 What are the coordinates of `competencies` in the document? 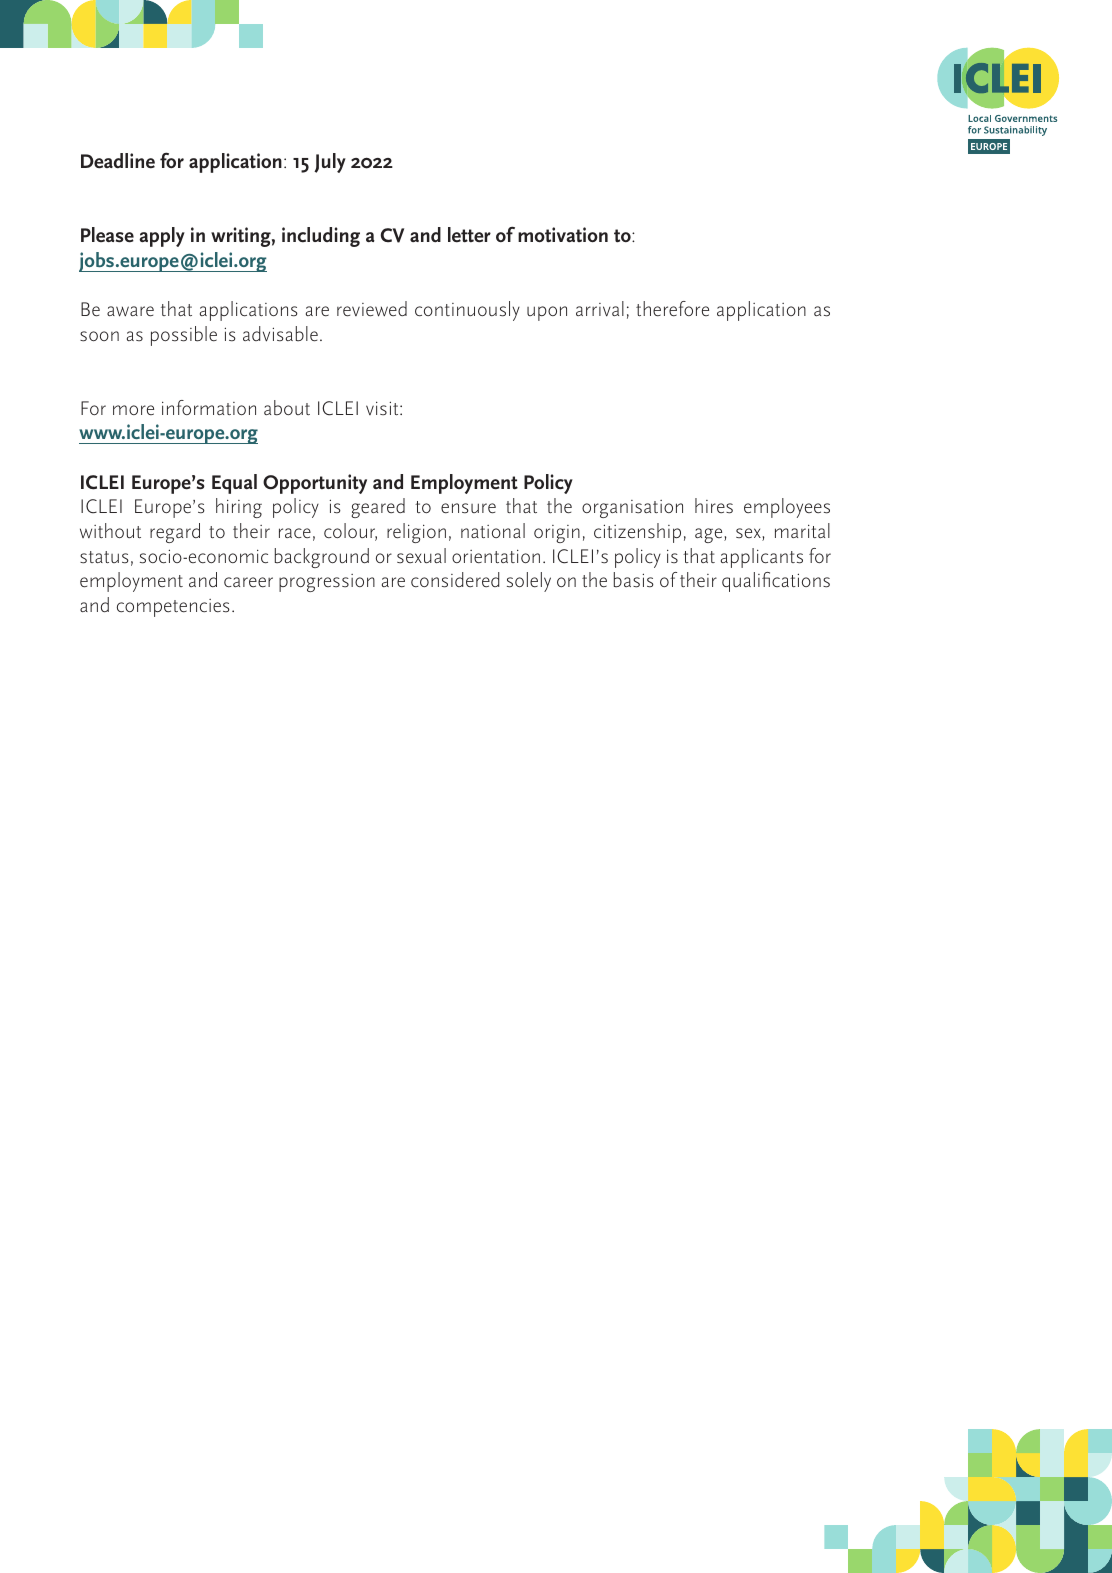 It's located at (173, 608).
